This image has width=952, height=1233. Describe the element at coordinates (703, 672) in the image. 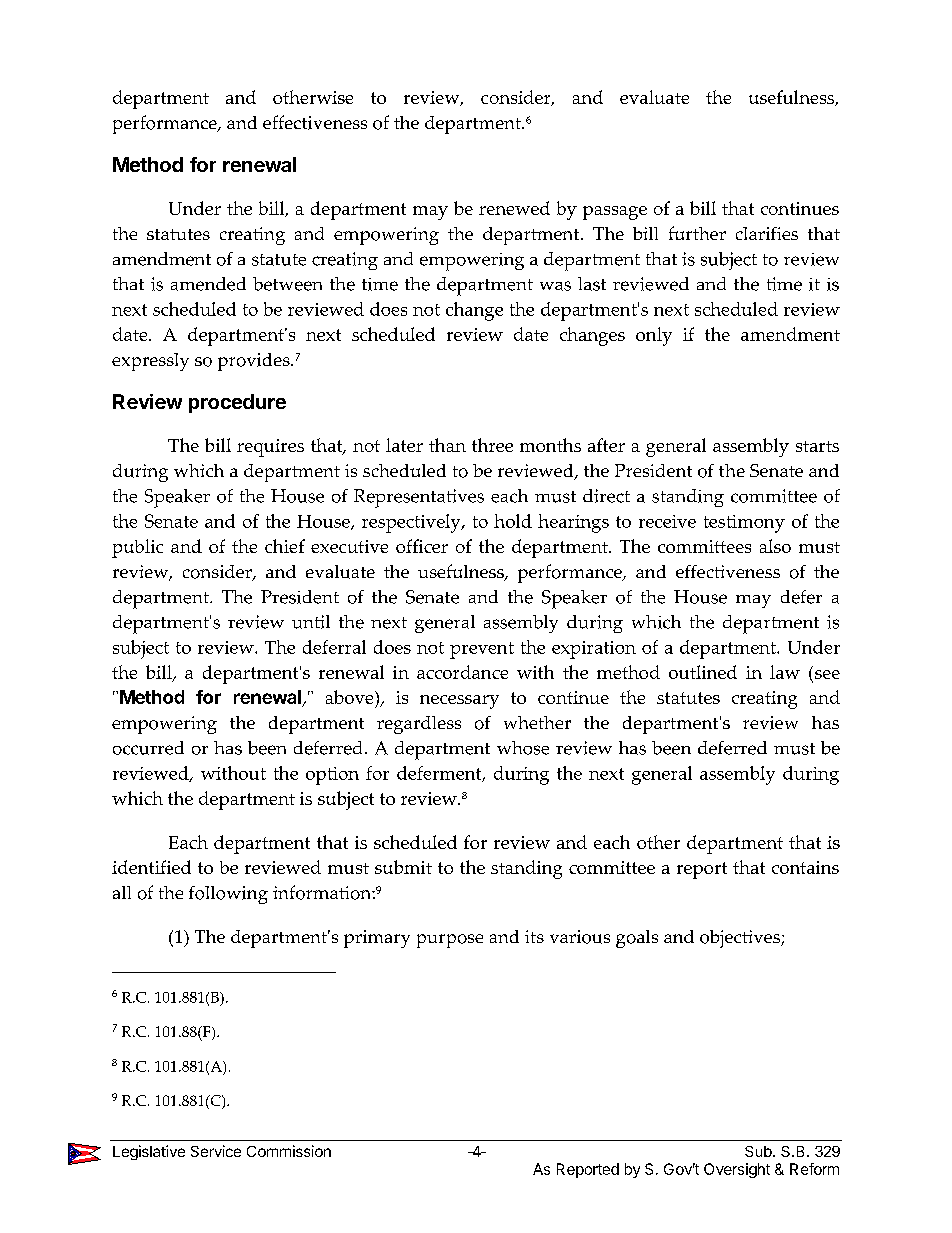

I see `outlined` at that location.
